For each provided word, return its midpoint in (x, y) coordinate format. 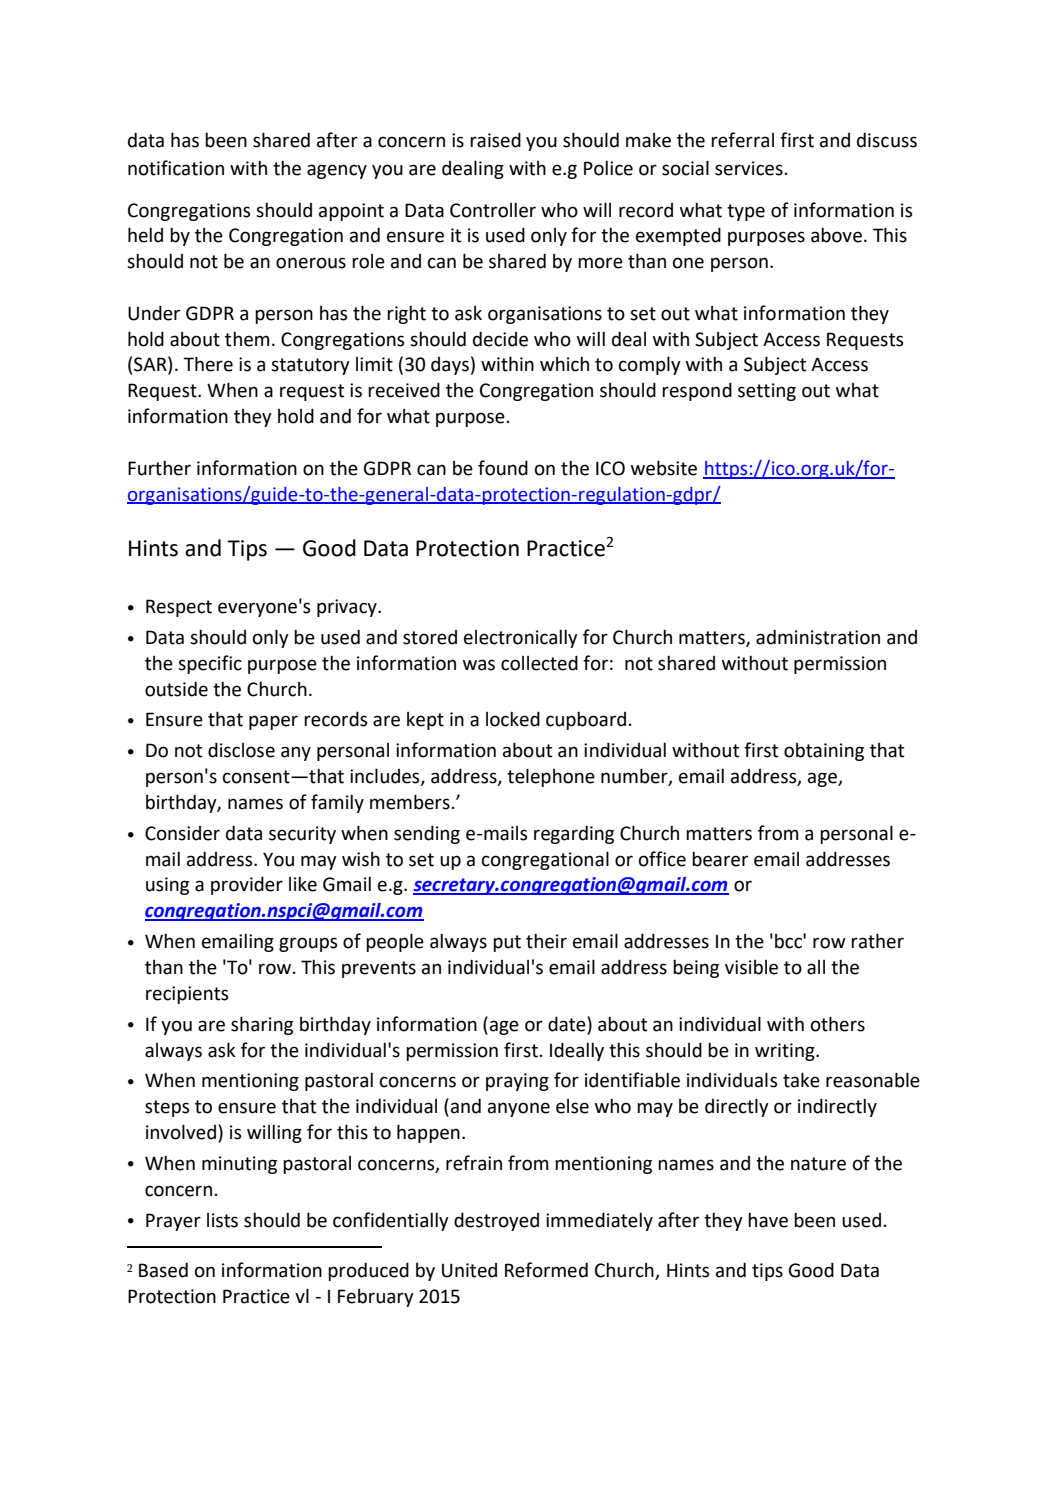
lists (222, 1220)
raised (495, 140)
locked (513, 719)
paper (273, 722)
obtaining (824, 752)
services (749, 168)
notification (176, 168)
